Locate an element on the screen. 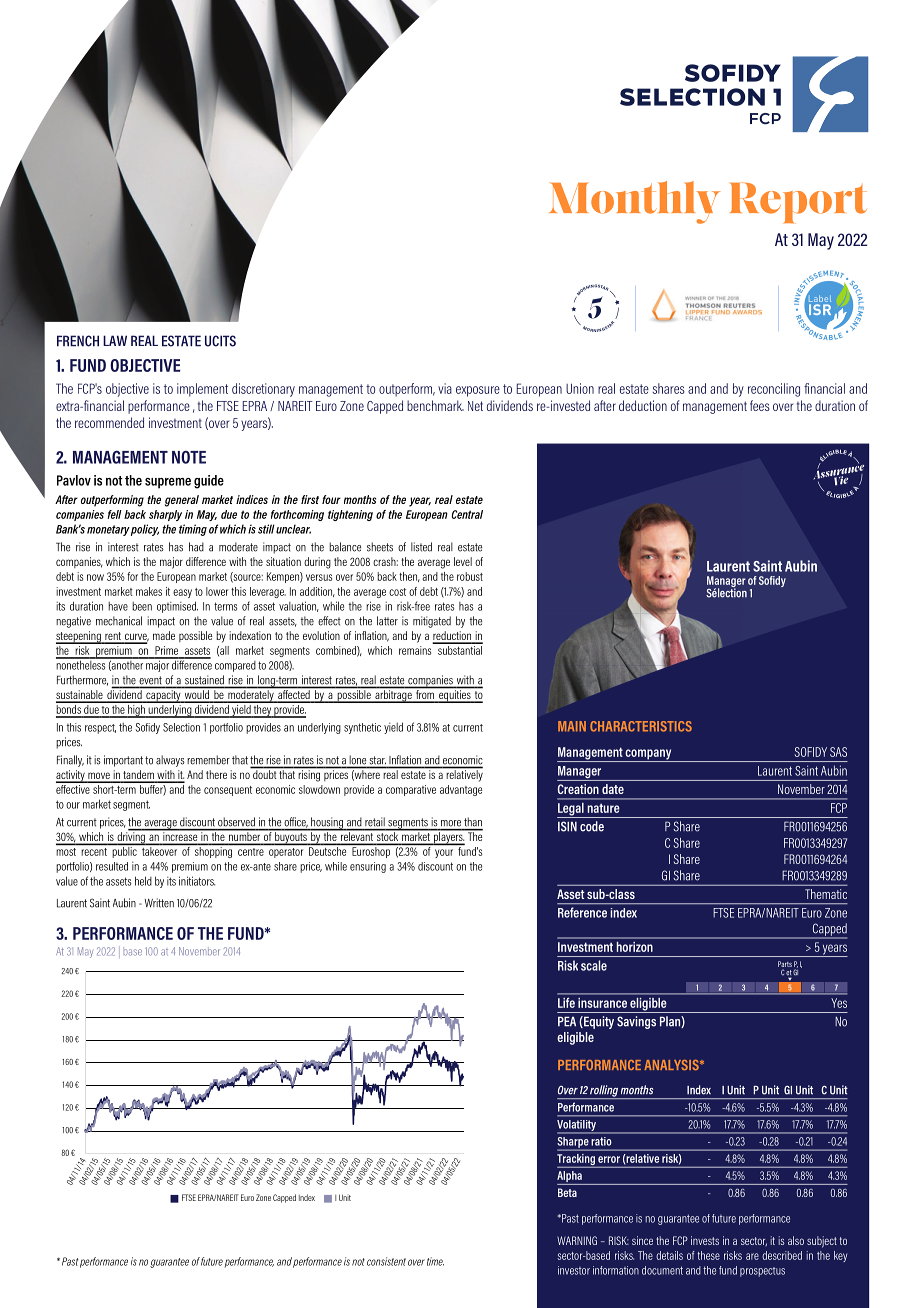 This screenshot has width=924, height=1308. time is located at coordinates (435, 1261).
